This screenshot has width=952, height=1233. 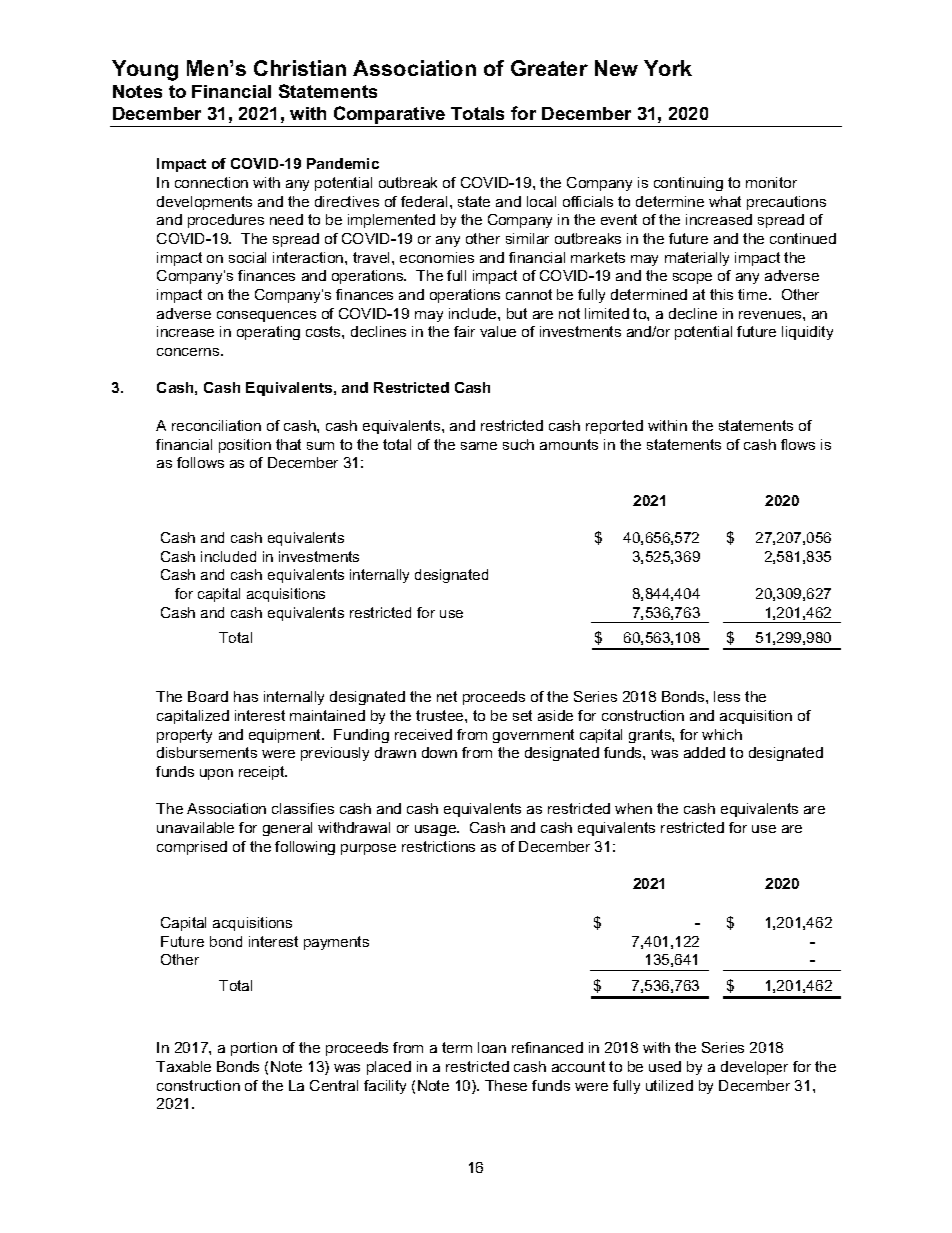 I want to click on York, so click(x=668, y=68).
